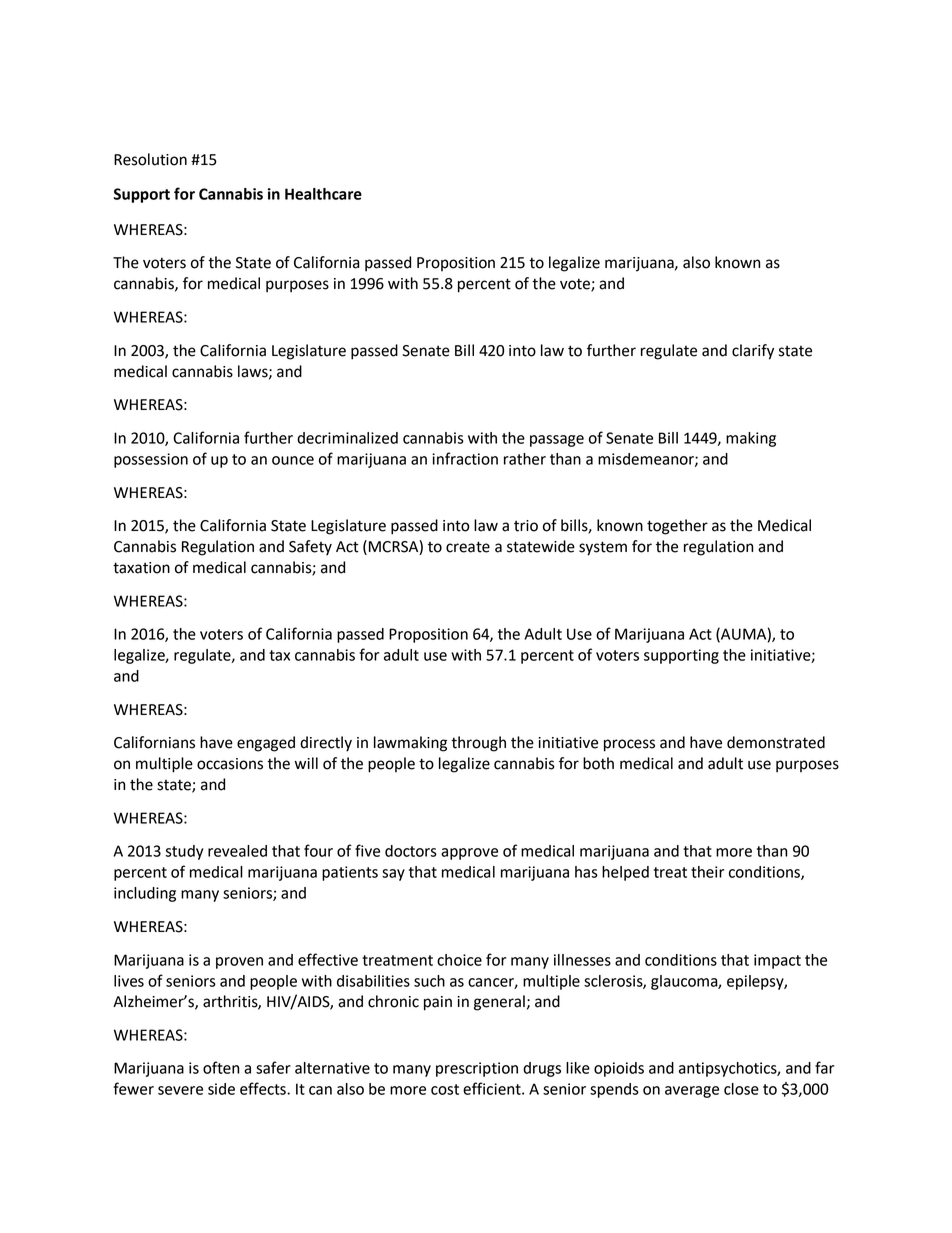 The image size is (952, 1233). Describe the element at coordinates (469, 854) in the image. I see `approve` at that location.
